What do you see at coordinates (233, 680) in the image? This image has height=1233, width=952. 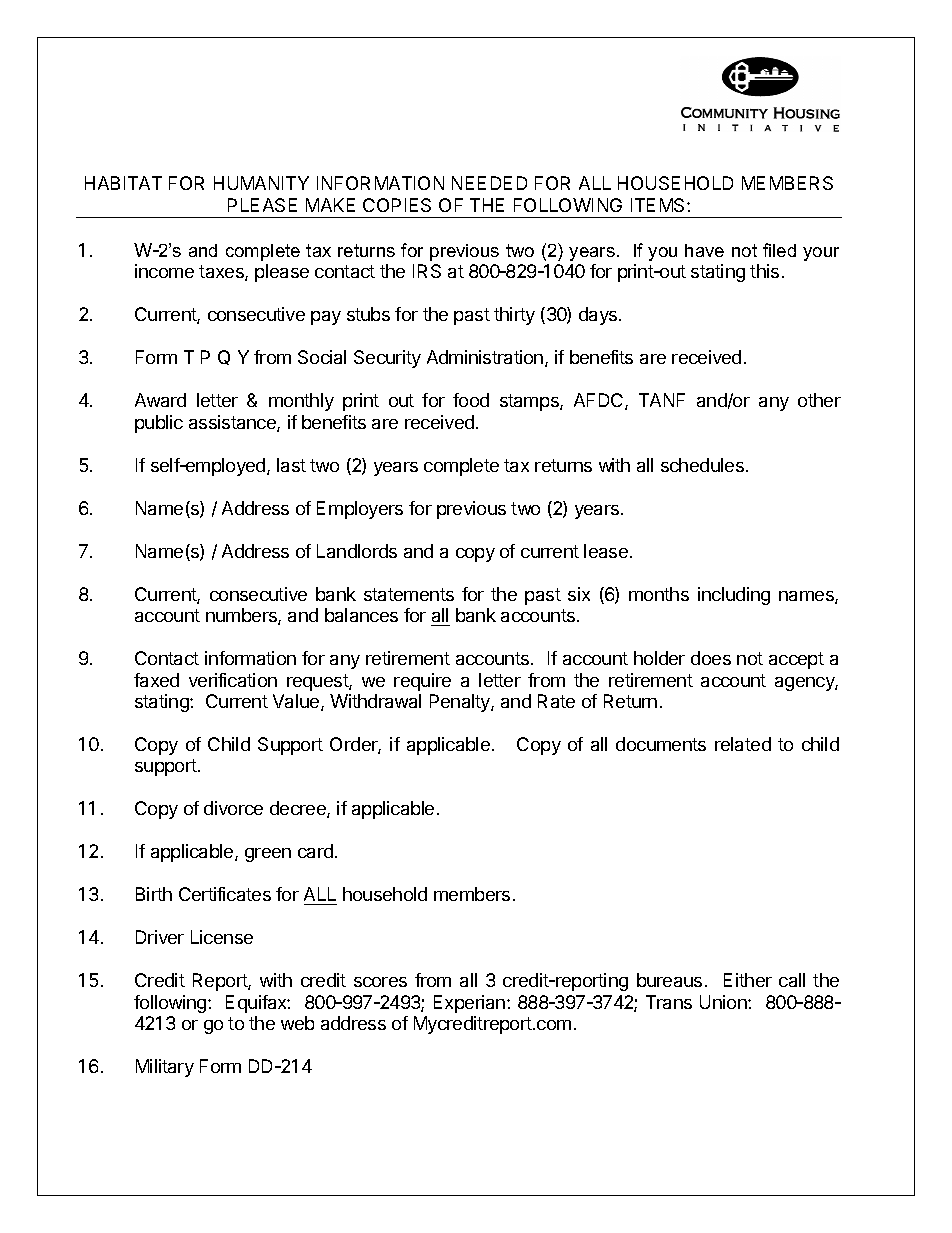 I see `verification` at bounding box center [233, 680].
